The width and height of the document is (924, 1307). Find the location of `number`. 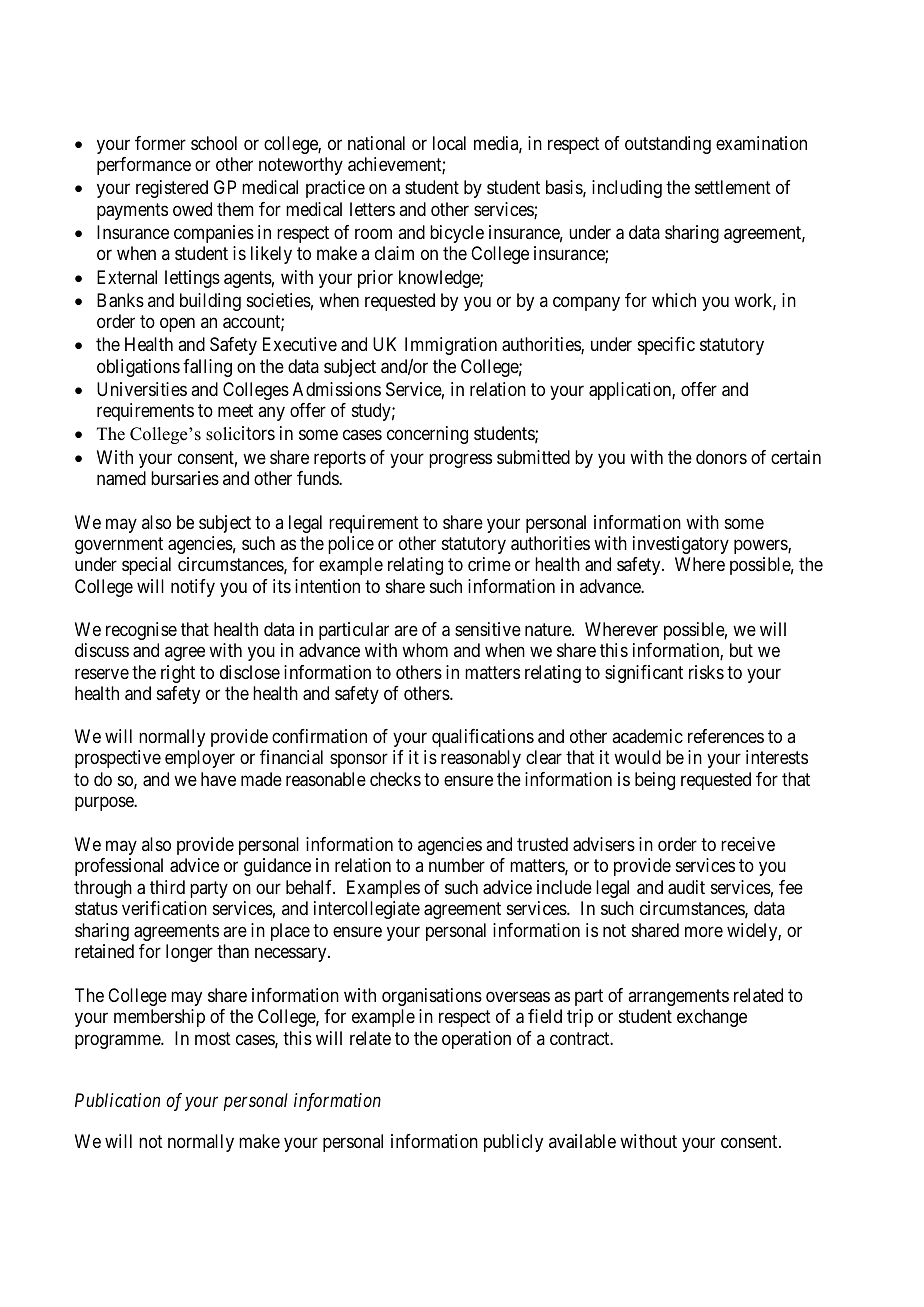

number is located at coordinates (457, 865).
